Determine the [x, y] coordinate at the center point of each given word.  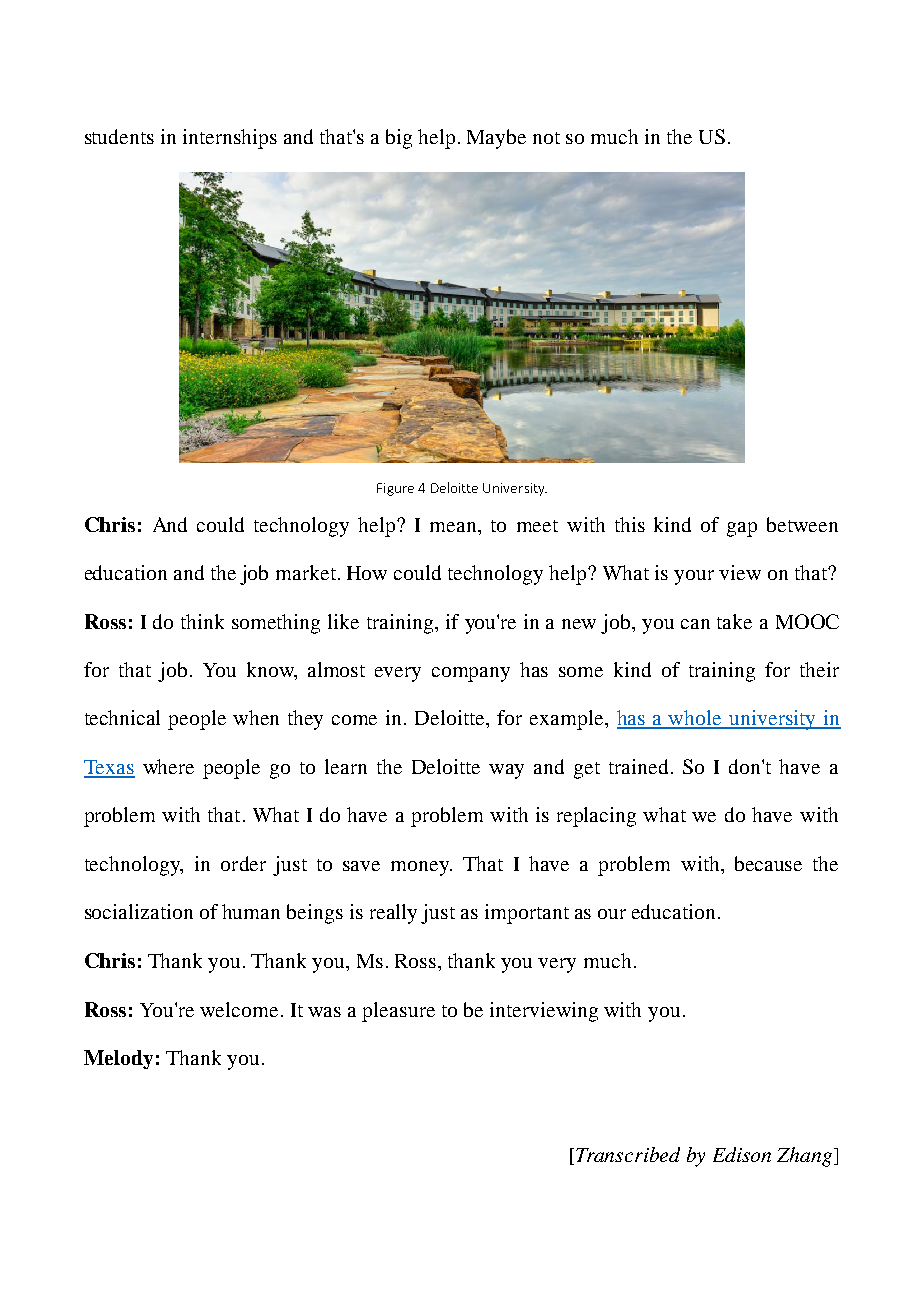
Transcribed [628, 1154]
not [546, 138]
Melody [118, 1059]
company [471, 674]
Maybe [496, 139]
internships [230, 139]
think [202, 621]
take [734, 621]
